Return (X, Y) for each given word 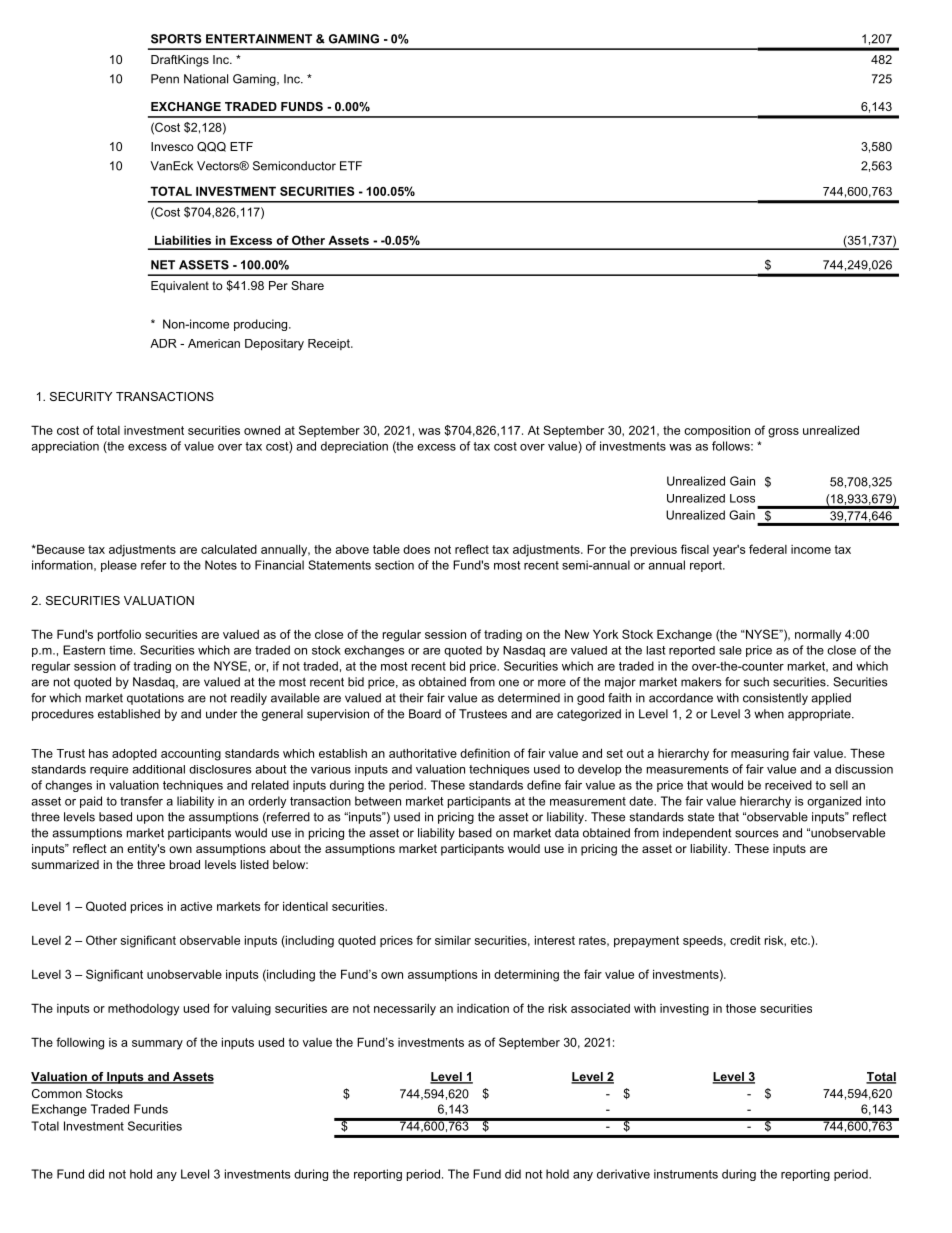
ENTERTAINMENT (259, 39)
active (196, 906)
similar (453, 940)
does (416, 549)
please (119, 566)
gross (783, 433)
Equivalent (180, 287)
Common (57, 1093)
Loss (742, 498)
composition (717, 431)
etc (800, 940)
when (769, 714)
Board (425, 714)
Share (307, 285)
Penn (165, 79)
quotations (155, 699)
